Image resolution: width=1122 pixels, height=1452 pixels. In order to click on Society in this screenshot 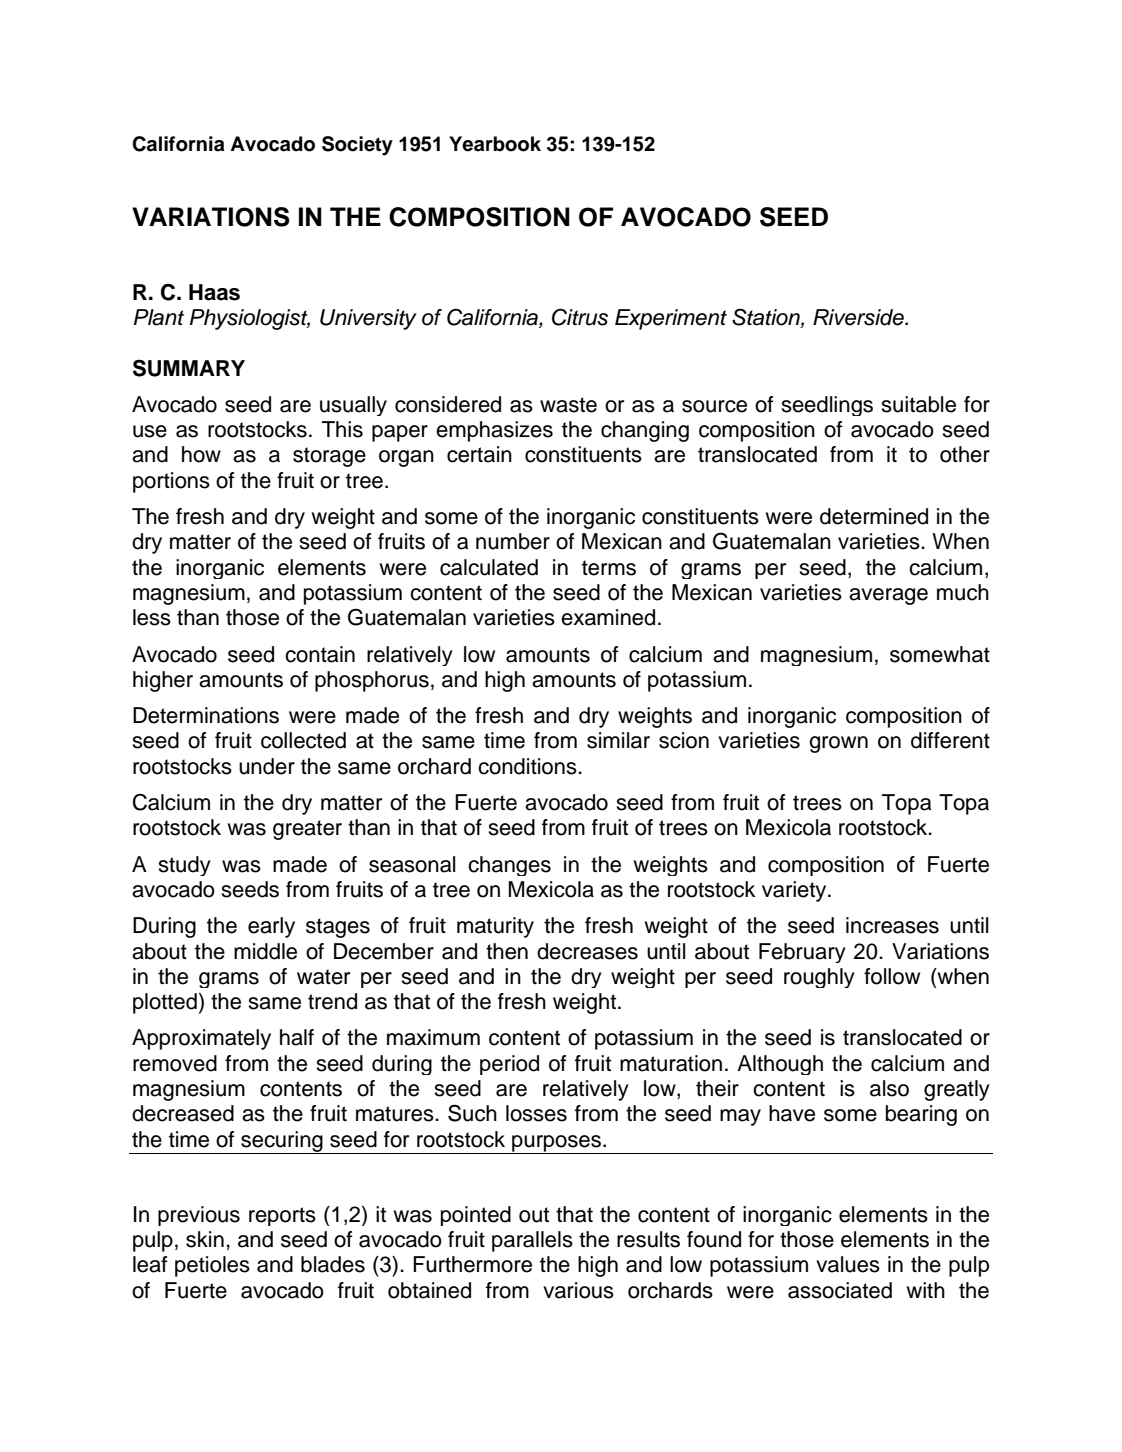, I will do `click(357, 146)`.
